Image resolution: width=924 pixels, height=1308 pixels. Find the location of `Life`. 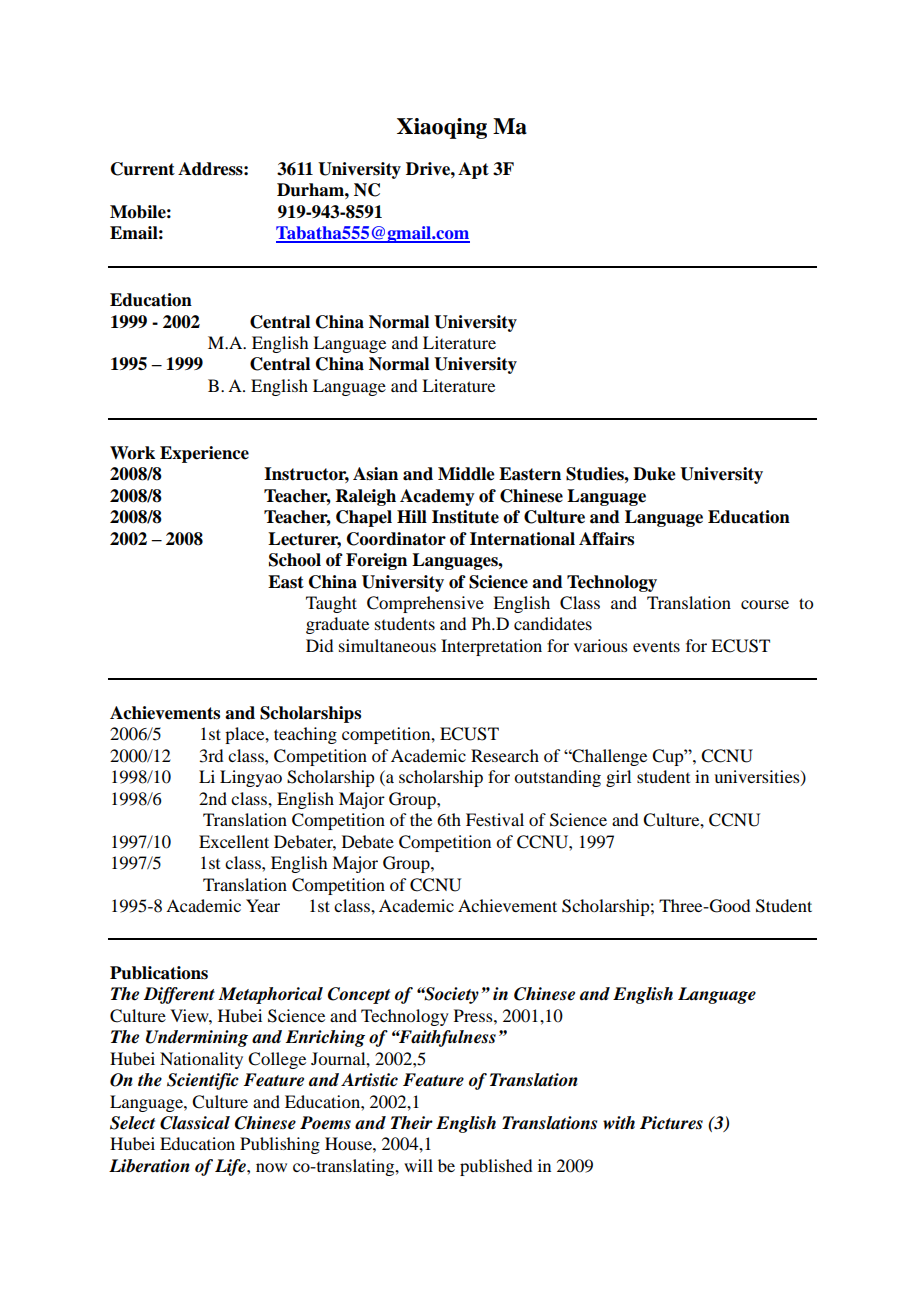

Life is located at coordinates (231, 1167).
